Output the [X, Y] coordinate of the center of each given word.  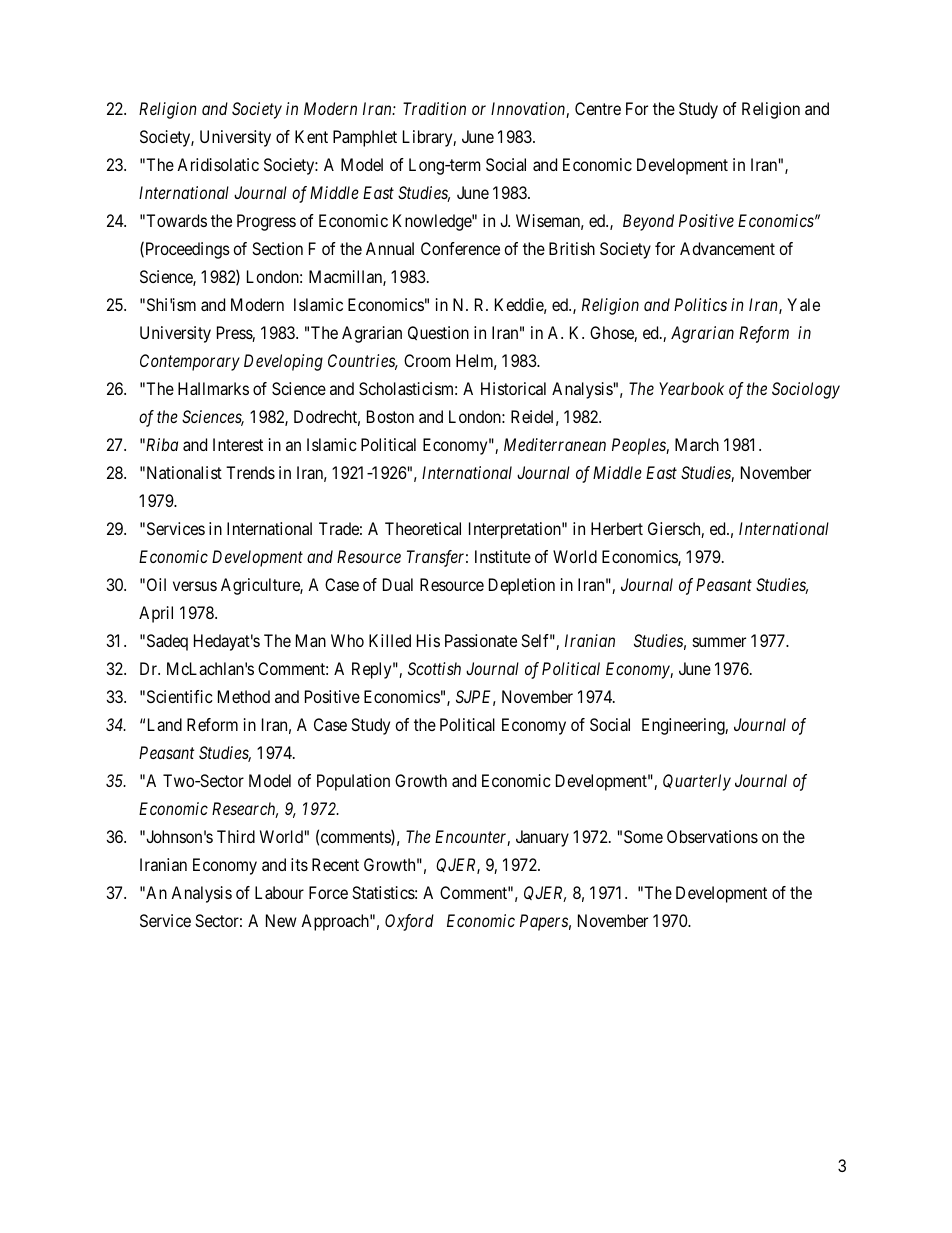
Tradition [434, 108]
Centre [598, 108]
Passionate [481, 640]
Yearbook [691, 388]
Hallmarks [213, 388]
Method [244, 696]
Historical [513, 388]
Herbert [617, 528]
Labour [279, 892]
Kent [311, 136]
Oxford [409, 922]
